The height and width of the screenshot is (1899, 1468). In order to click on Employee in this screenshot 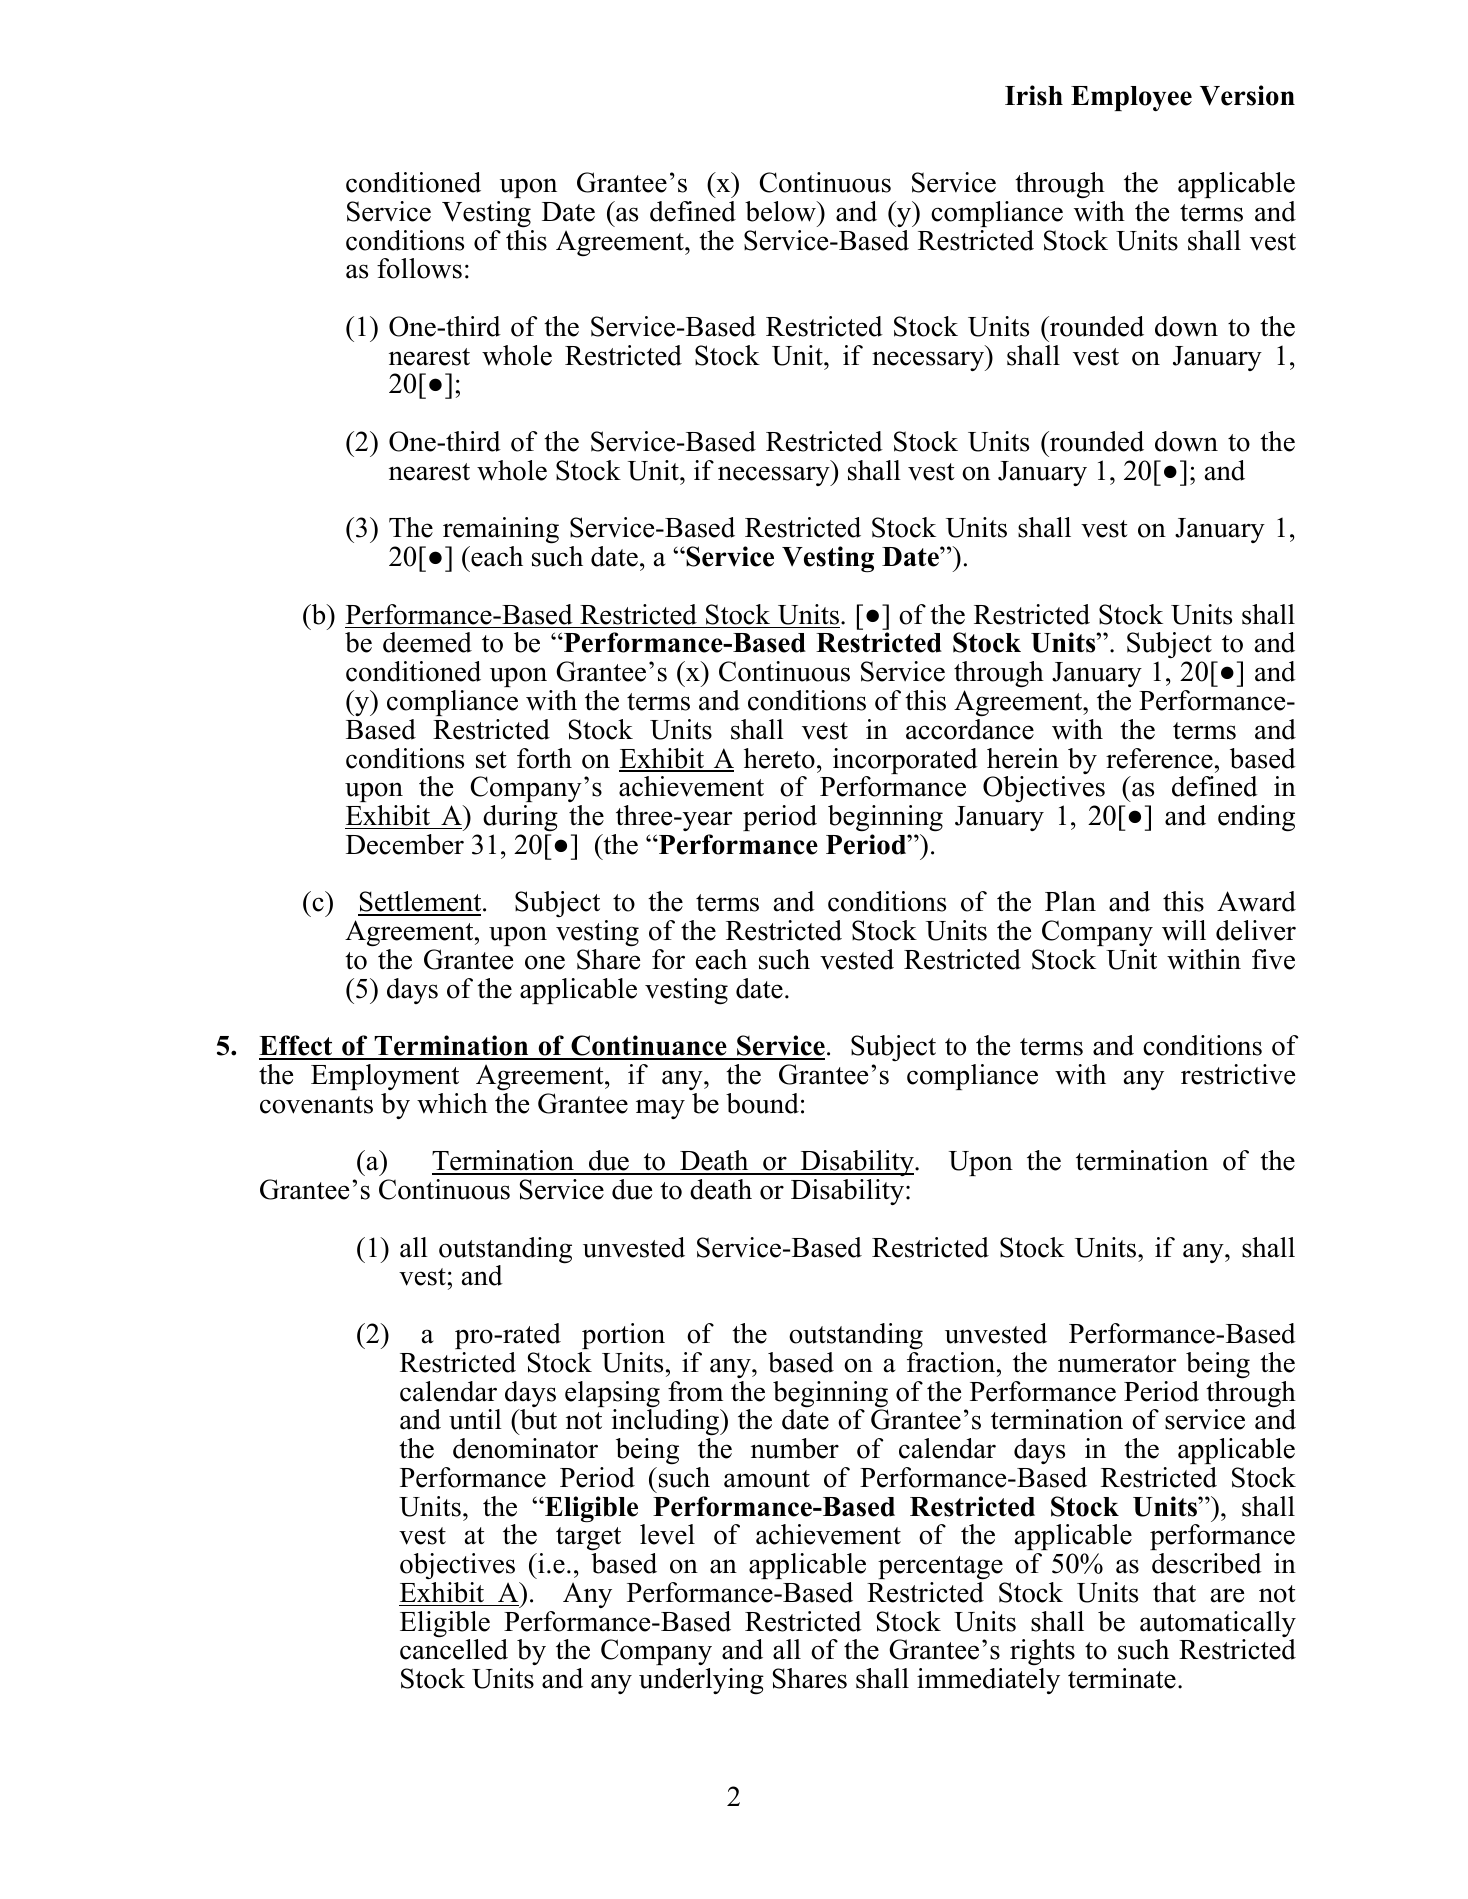, I will do `click(1131, 98)`.
